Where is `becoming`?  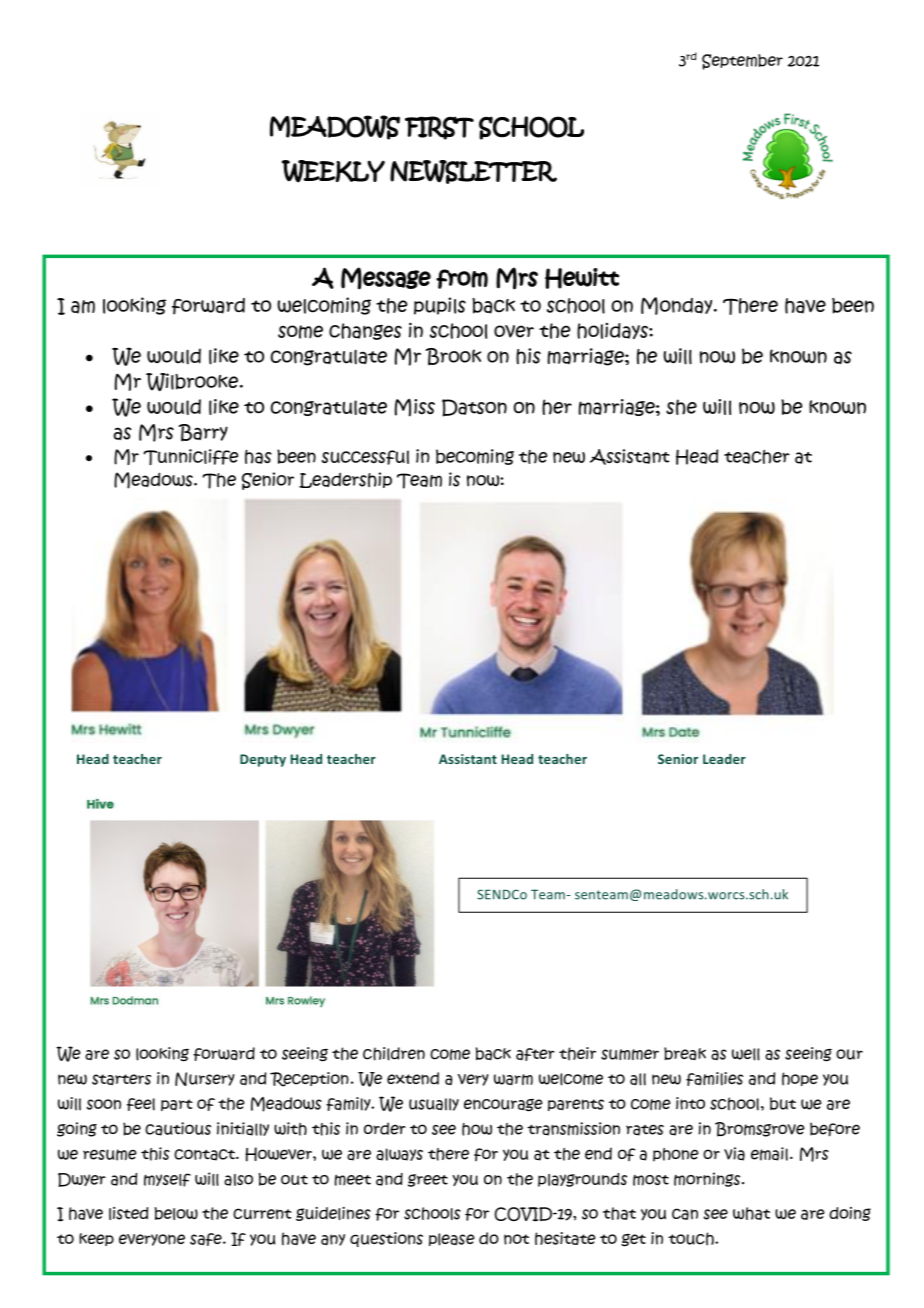 becoming is located at coordinates (475, 457).
